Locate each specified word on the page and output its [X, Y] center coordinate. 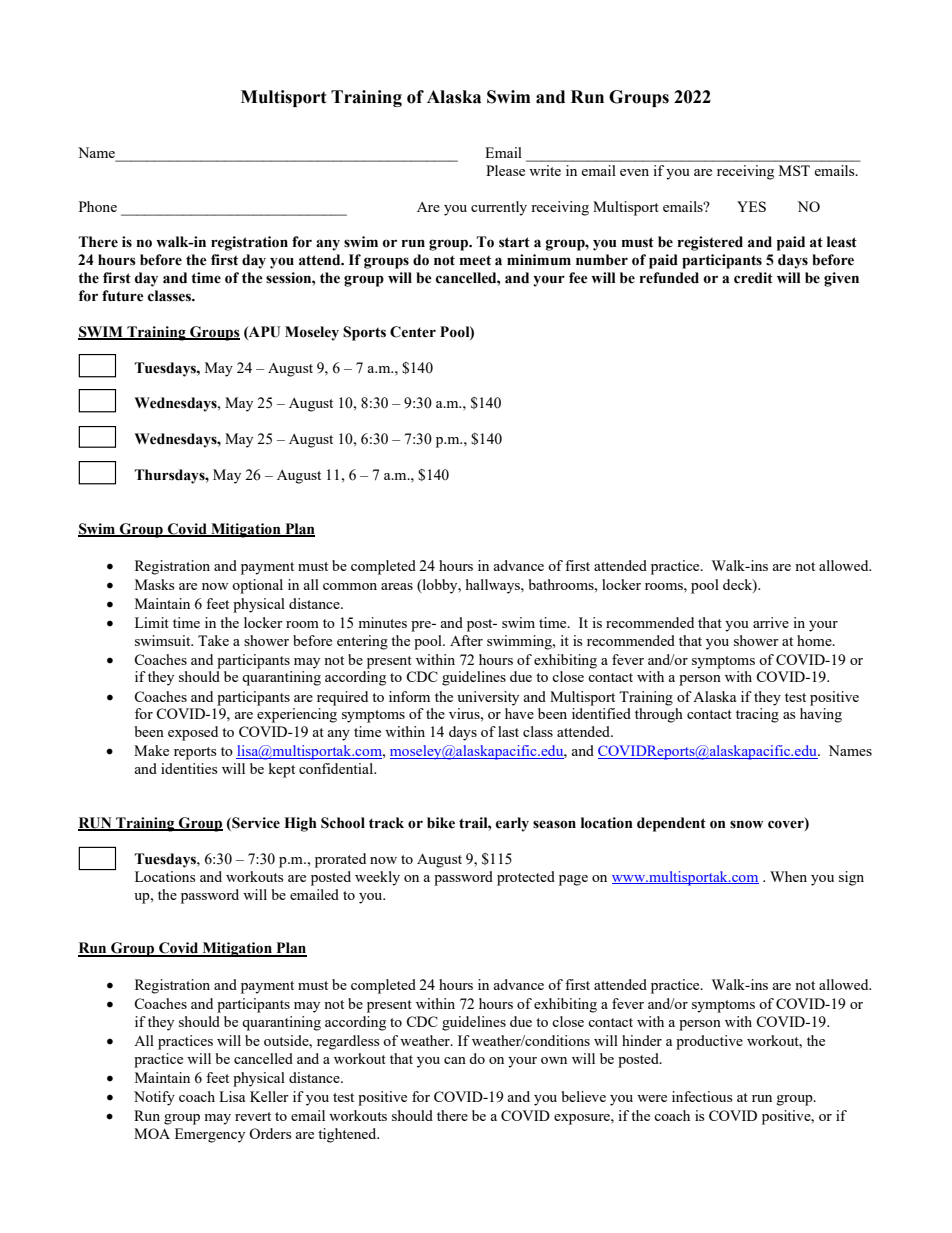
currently [499, 208]
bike [441, 823]
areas [397, 586]
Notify [154, 1098]
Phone [98, 206]
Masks [154, 584]
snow [746, 824]
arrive [771, 622]
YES [751, 206]
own [554, 1060]
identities [189, 768]
